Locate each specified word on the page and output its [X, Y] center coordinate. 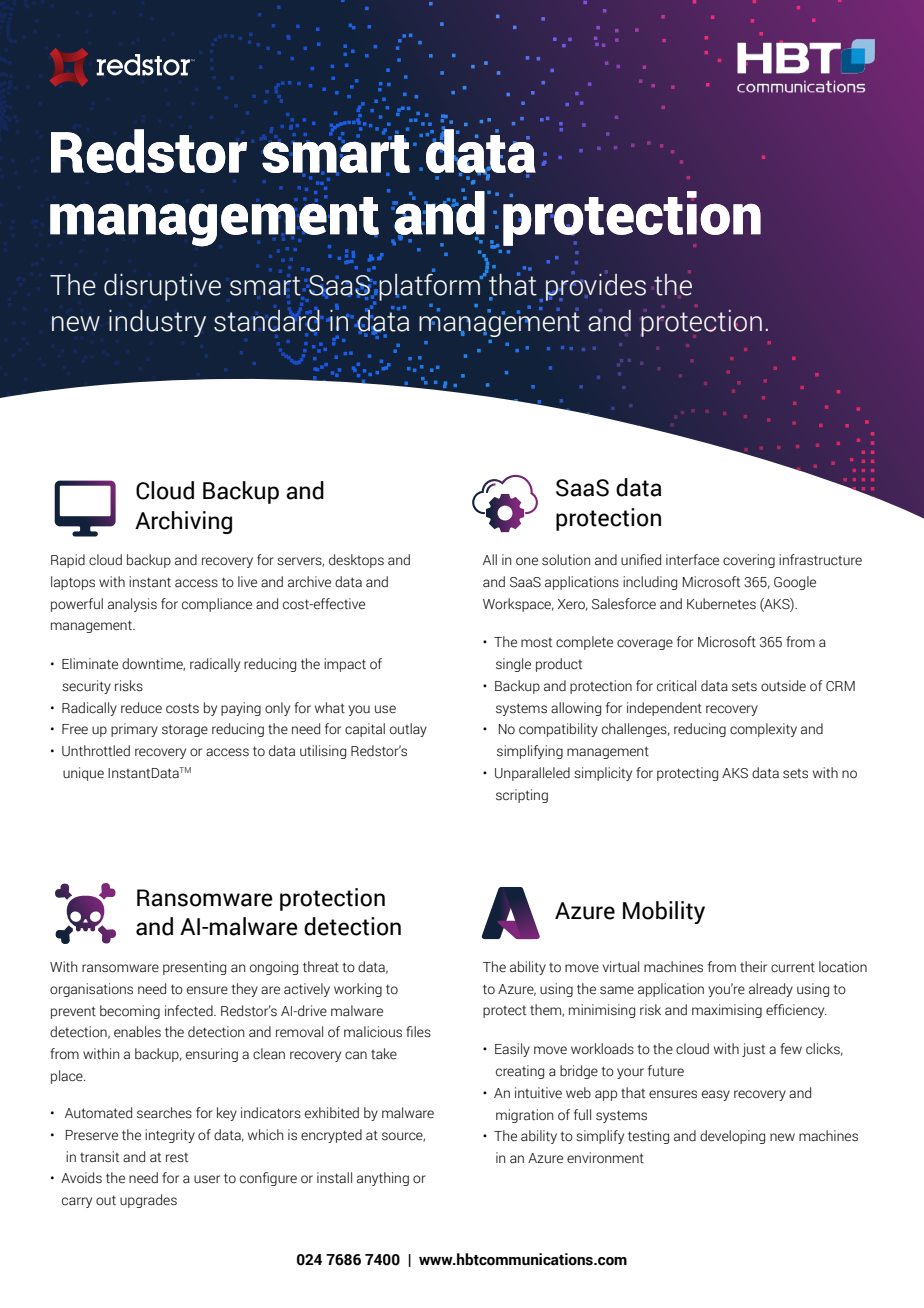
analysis [132, 605]
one [527, 561]
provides [596, 286]
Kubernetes [721, 604]
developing [732, 1137]
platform [429, 287]
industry [157, 323]
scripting [522, 796]
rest [177, 1158]
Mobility [664, 912]
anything [383, 1179]
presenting [194, 968]
